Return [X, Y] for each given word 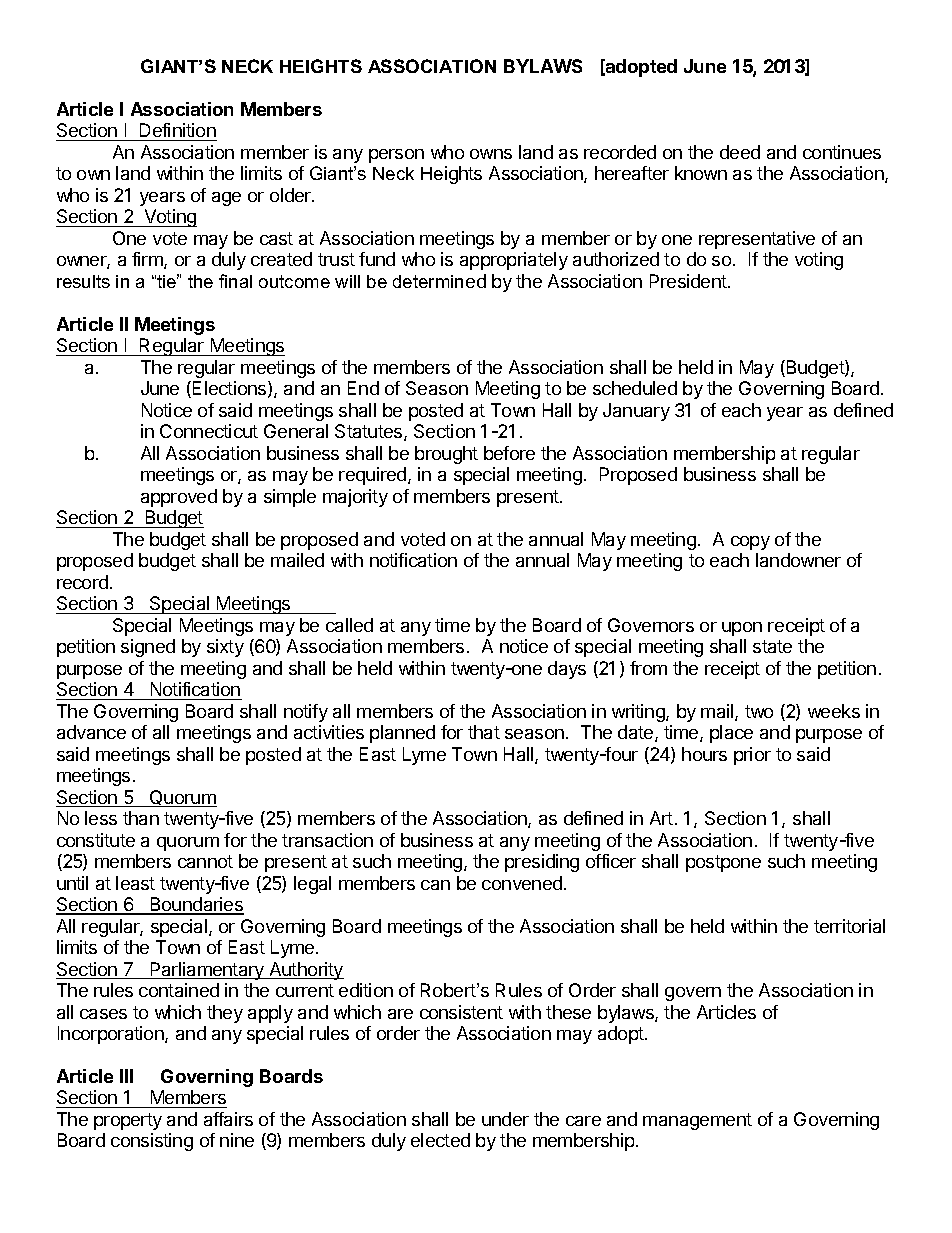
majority [355, 498]
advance [91, 732]
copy [750, 543]
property [128, 1121]
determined [439, 281]
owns [491, 154]
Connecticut [209, 431]
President [689, 281]
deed [740, 152]
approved [179, 498]
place [731, 734]
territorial [849, 926]
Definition [177, 132]
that [484, 732]
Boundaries [196, 905]
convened [522, 883]
